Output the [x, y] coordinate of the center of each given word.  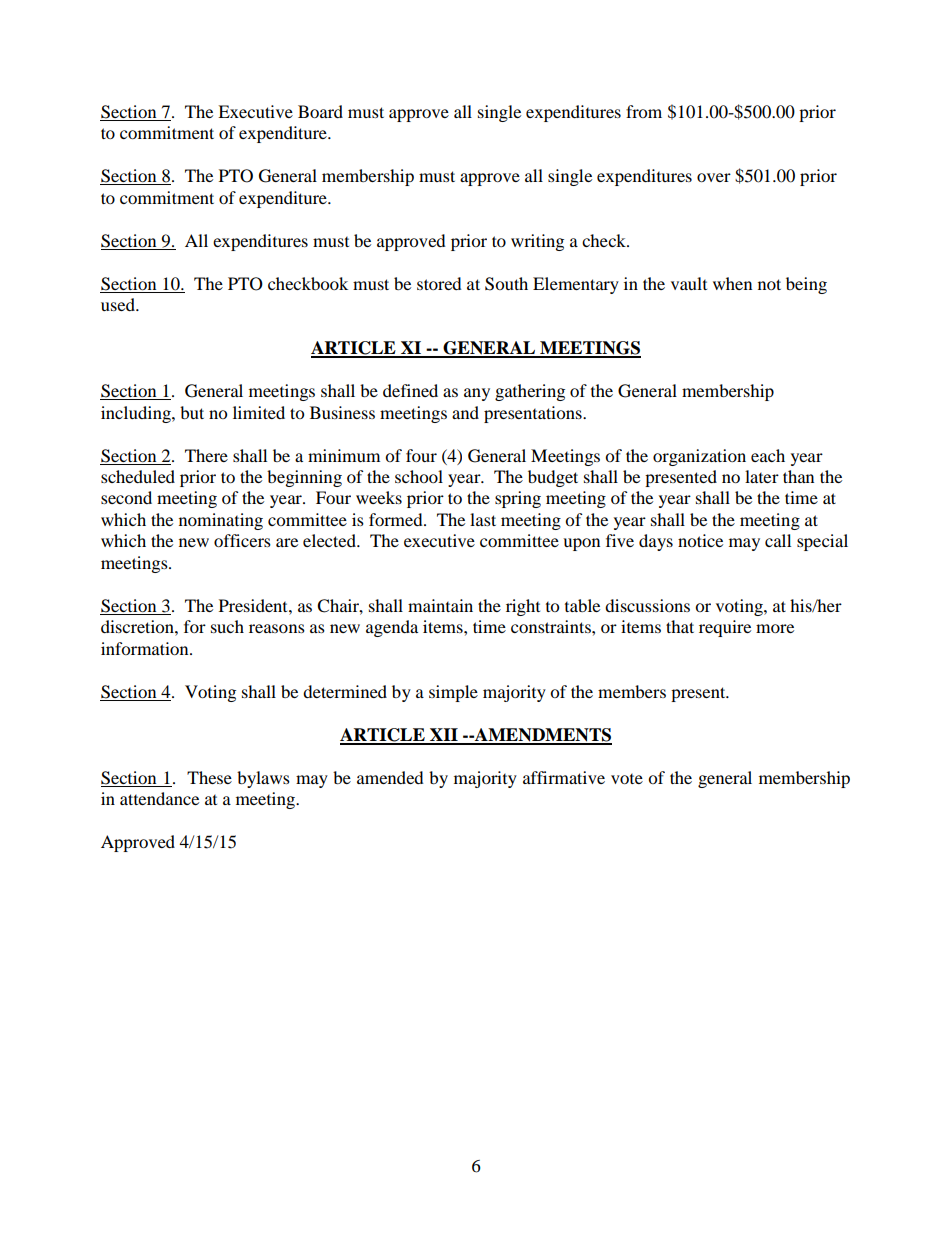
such [227, 626]
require [725, 628]
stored [439, 283]
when [732, 283]
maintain [440, 605]
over [714, 177]
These [209, 777]
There [206, 455]
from [644, 111]
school [419, 476]
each [768, 455]
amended [390, 777]
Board [320, 111]
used [119, 304]
